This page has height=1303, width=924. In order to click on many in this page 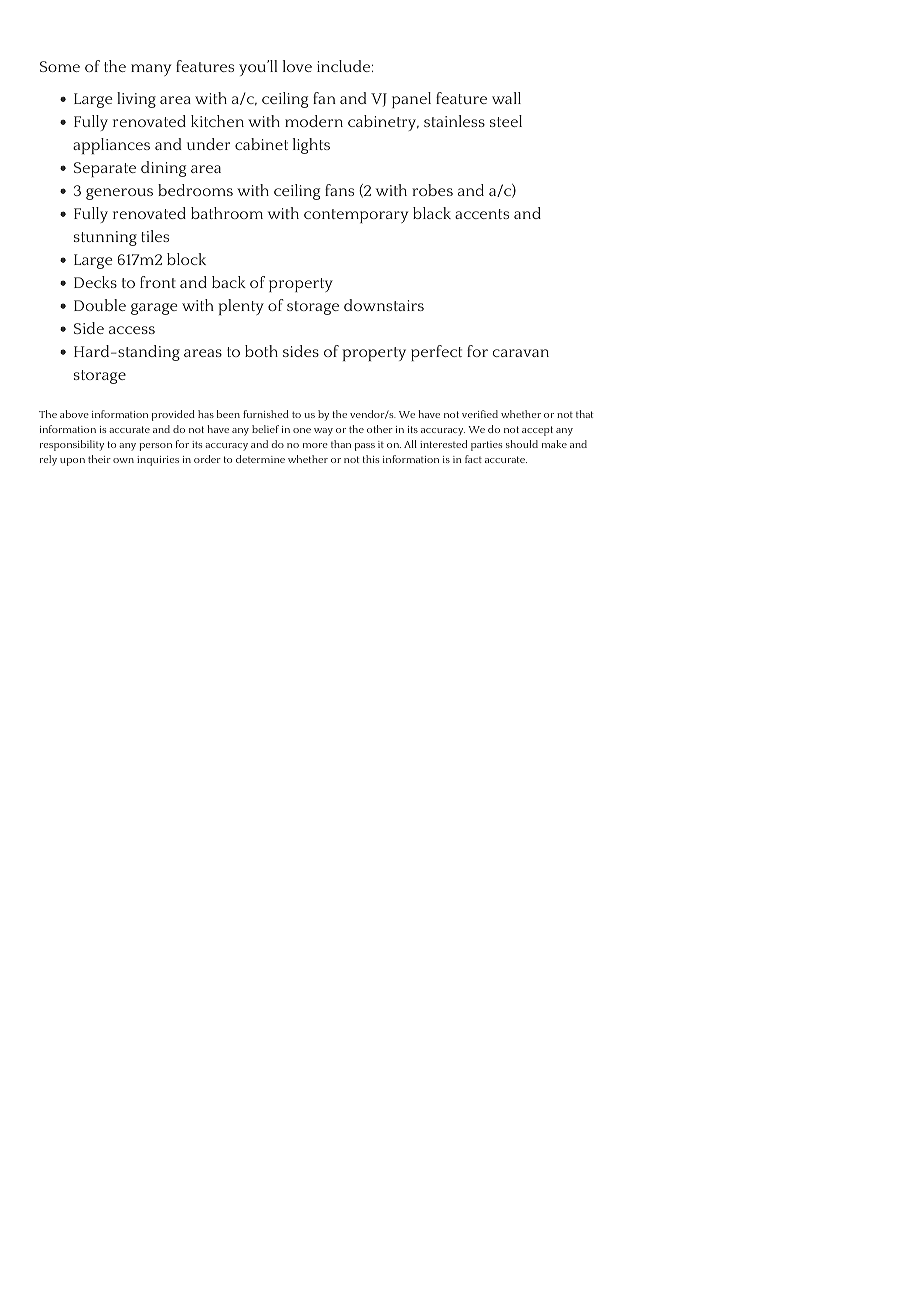, I will do `click(151, 70)`.
